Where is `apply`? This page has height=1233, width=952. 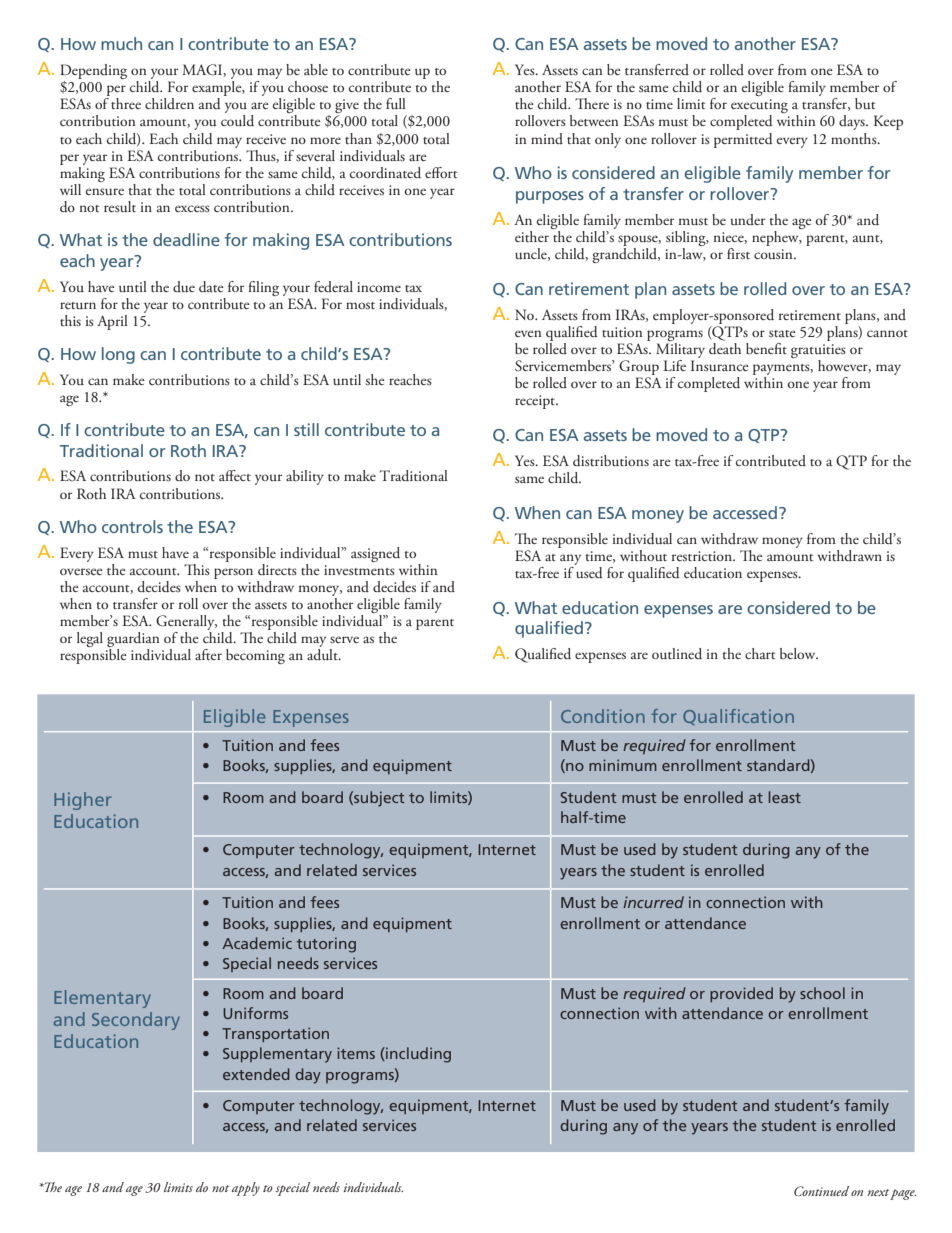 apply is located at coordinates (246, 1189).
